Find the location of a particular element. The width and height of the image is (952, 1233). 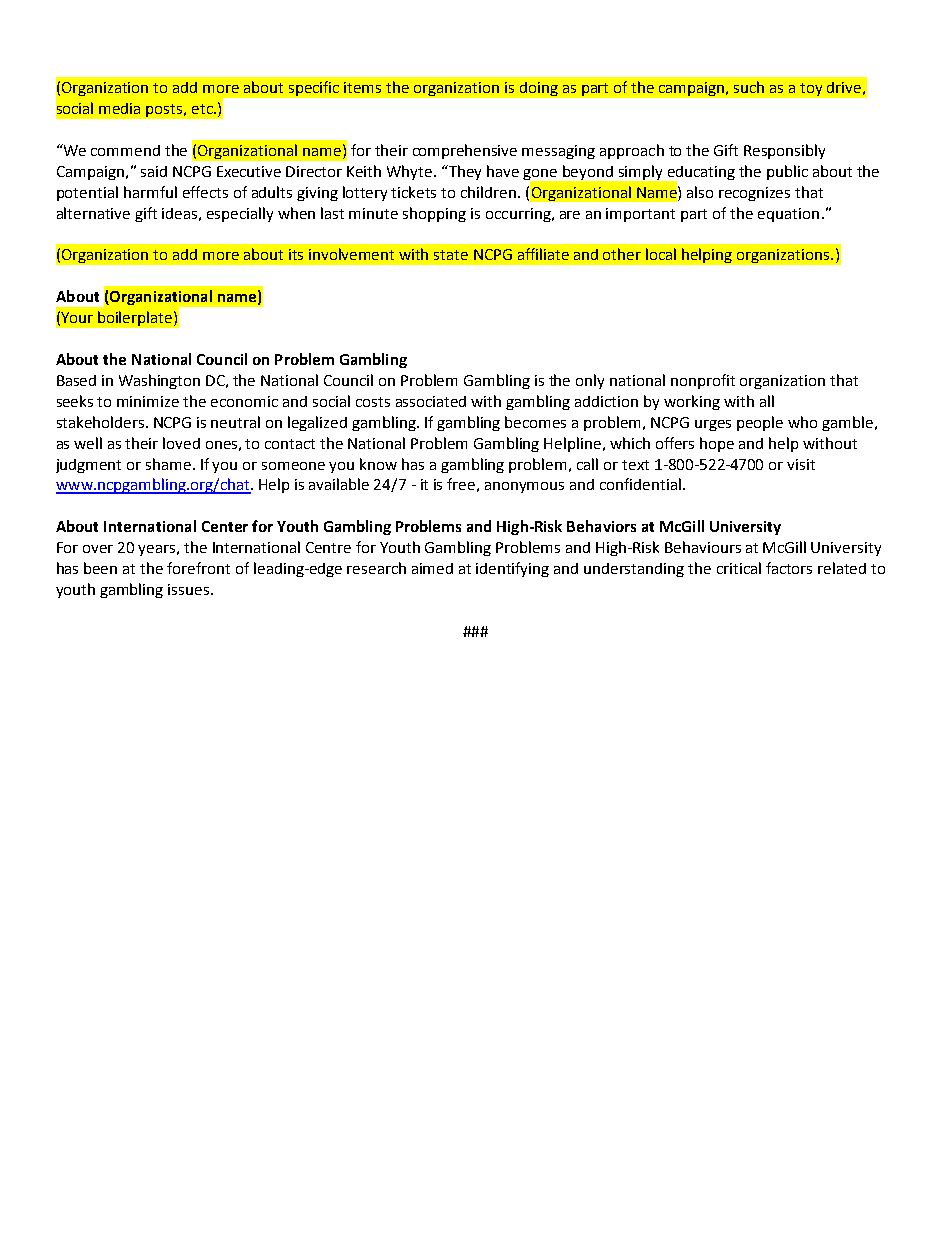

shopping is located at coordinates (434, 214).
